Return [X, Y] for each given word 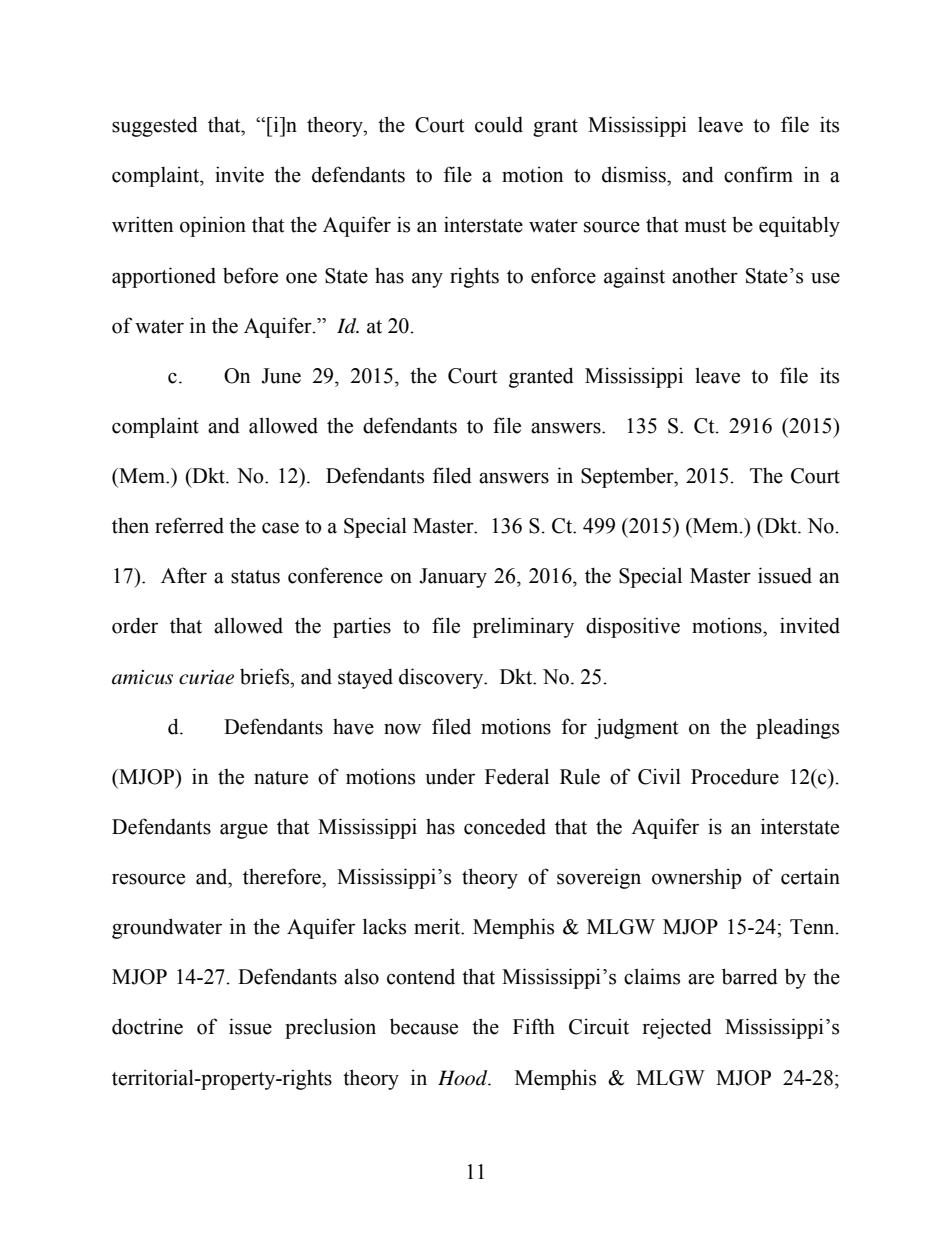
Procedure [735, 777]
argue [244, 831]
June [281, 376]
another [705, 275]
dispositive [633, 627]
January [453, 578]
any [427, 280]
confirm [758, 174]
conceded [505, 827]
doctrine [147, 1026]
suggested [155, 126]
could [499, 124]
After [184, 575]
